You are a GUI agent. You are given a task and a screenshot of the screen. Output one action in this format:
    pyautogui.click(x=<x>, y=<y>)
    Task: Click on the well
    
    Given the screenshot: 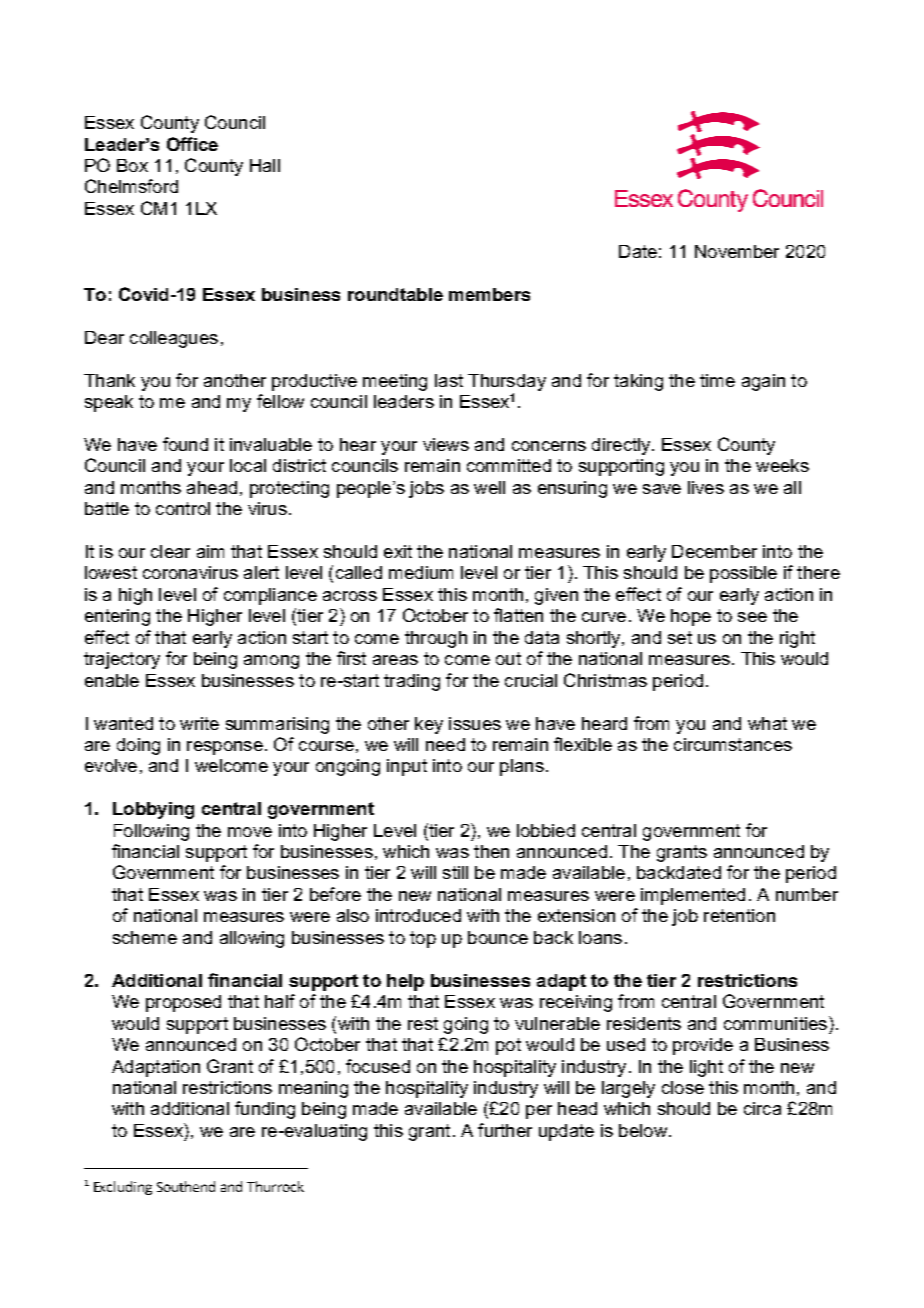 What is the action you would take?
    pyautogui.click(x=489, y=487)
